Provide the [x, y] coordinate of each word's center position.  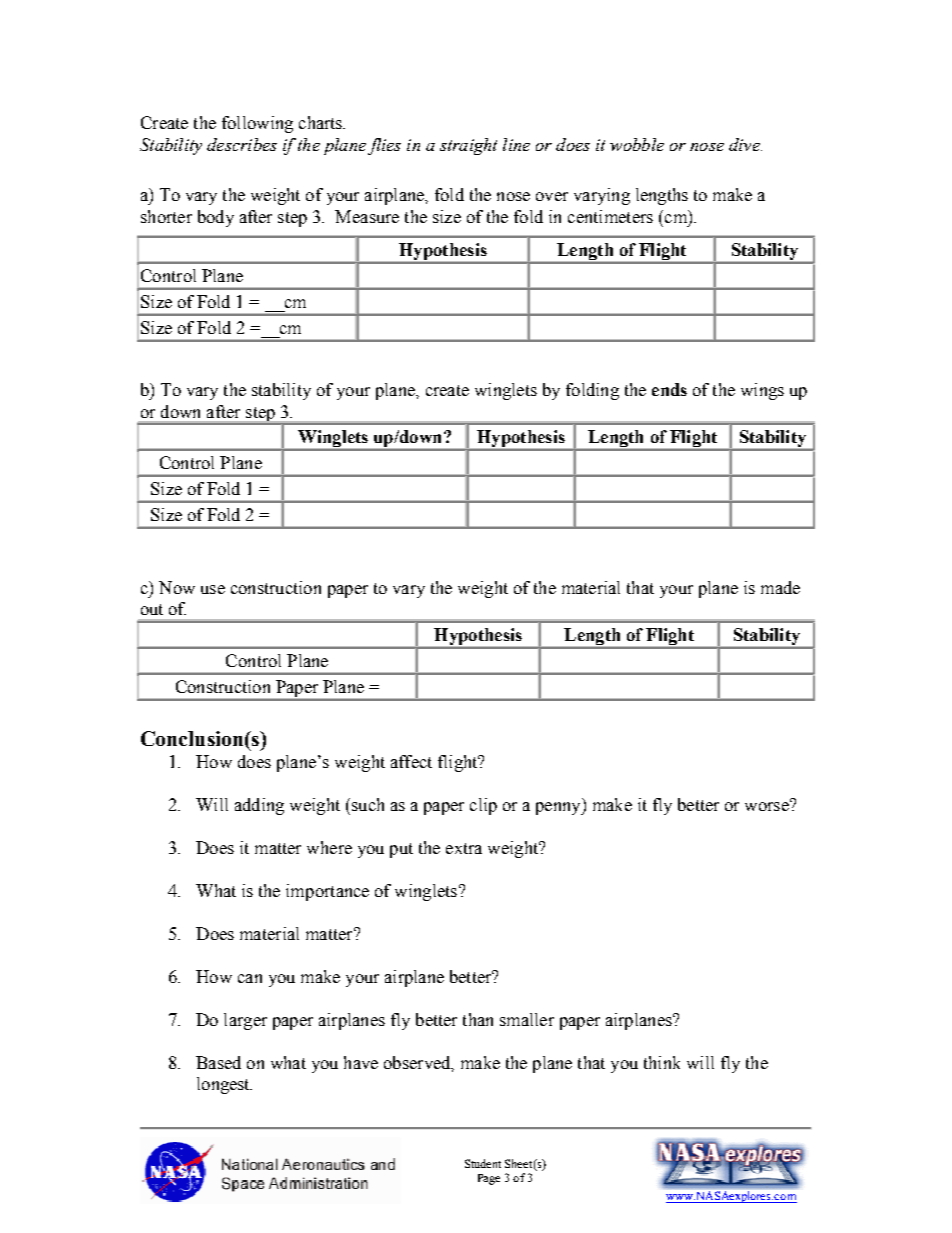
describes [242, 144]
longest [224, 1085]
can [250, 978]
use [213, 589]
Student [483, 1163]
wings [762, 391]
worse [768, 805]
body [216, 218]
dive [745, 144]
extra [464, 848]
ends [669, 389]
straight [468, 146]
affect [411, 761]
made [780, 587]
